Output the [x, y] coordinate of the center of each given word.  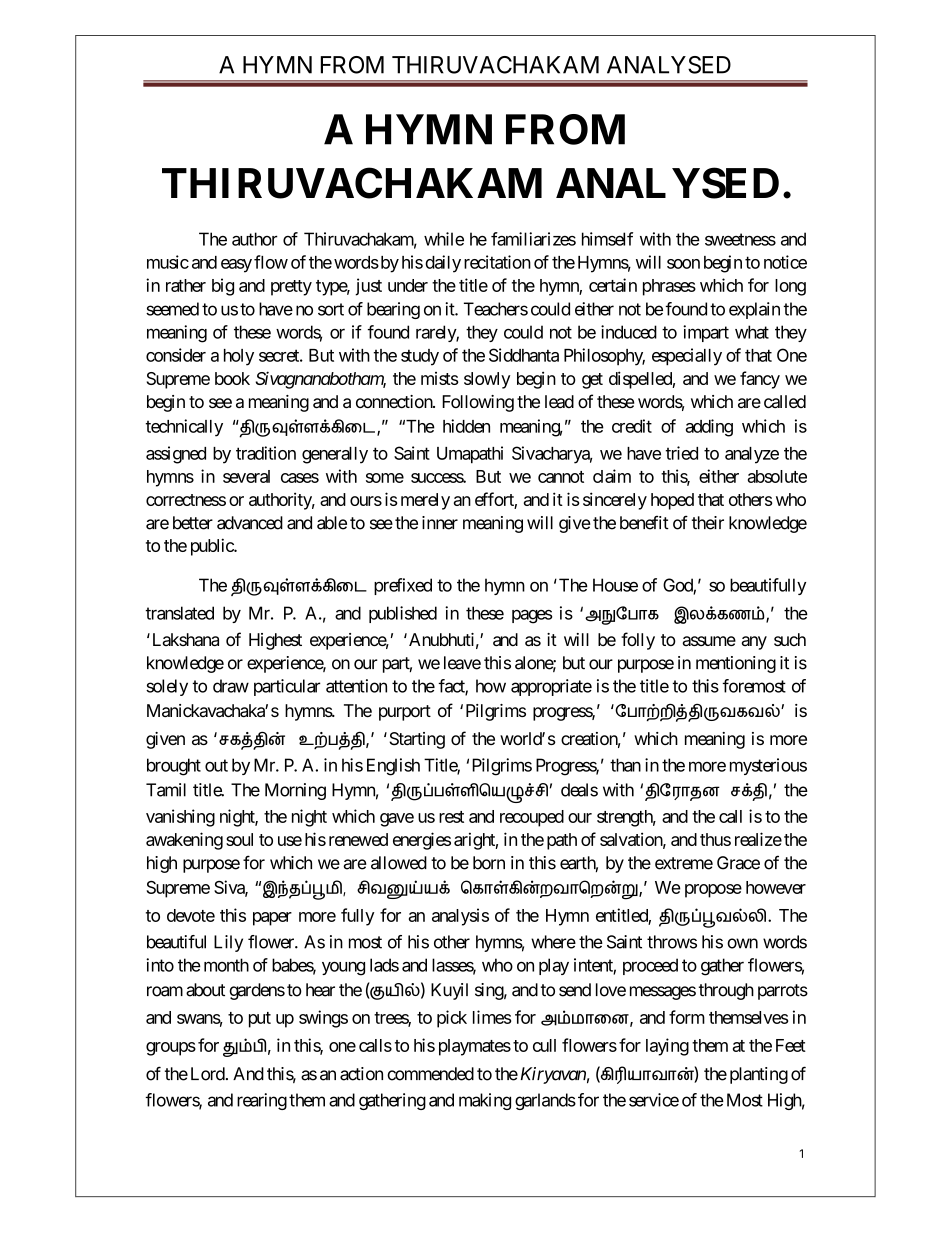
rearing [262, 1101]
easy [236, 266]
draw [231, 686]
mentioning [736, 664]
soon [683, 264]
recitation [497, 262]
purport [405, 713]
